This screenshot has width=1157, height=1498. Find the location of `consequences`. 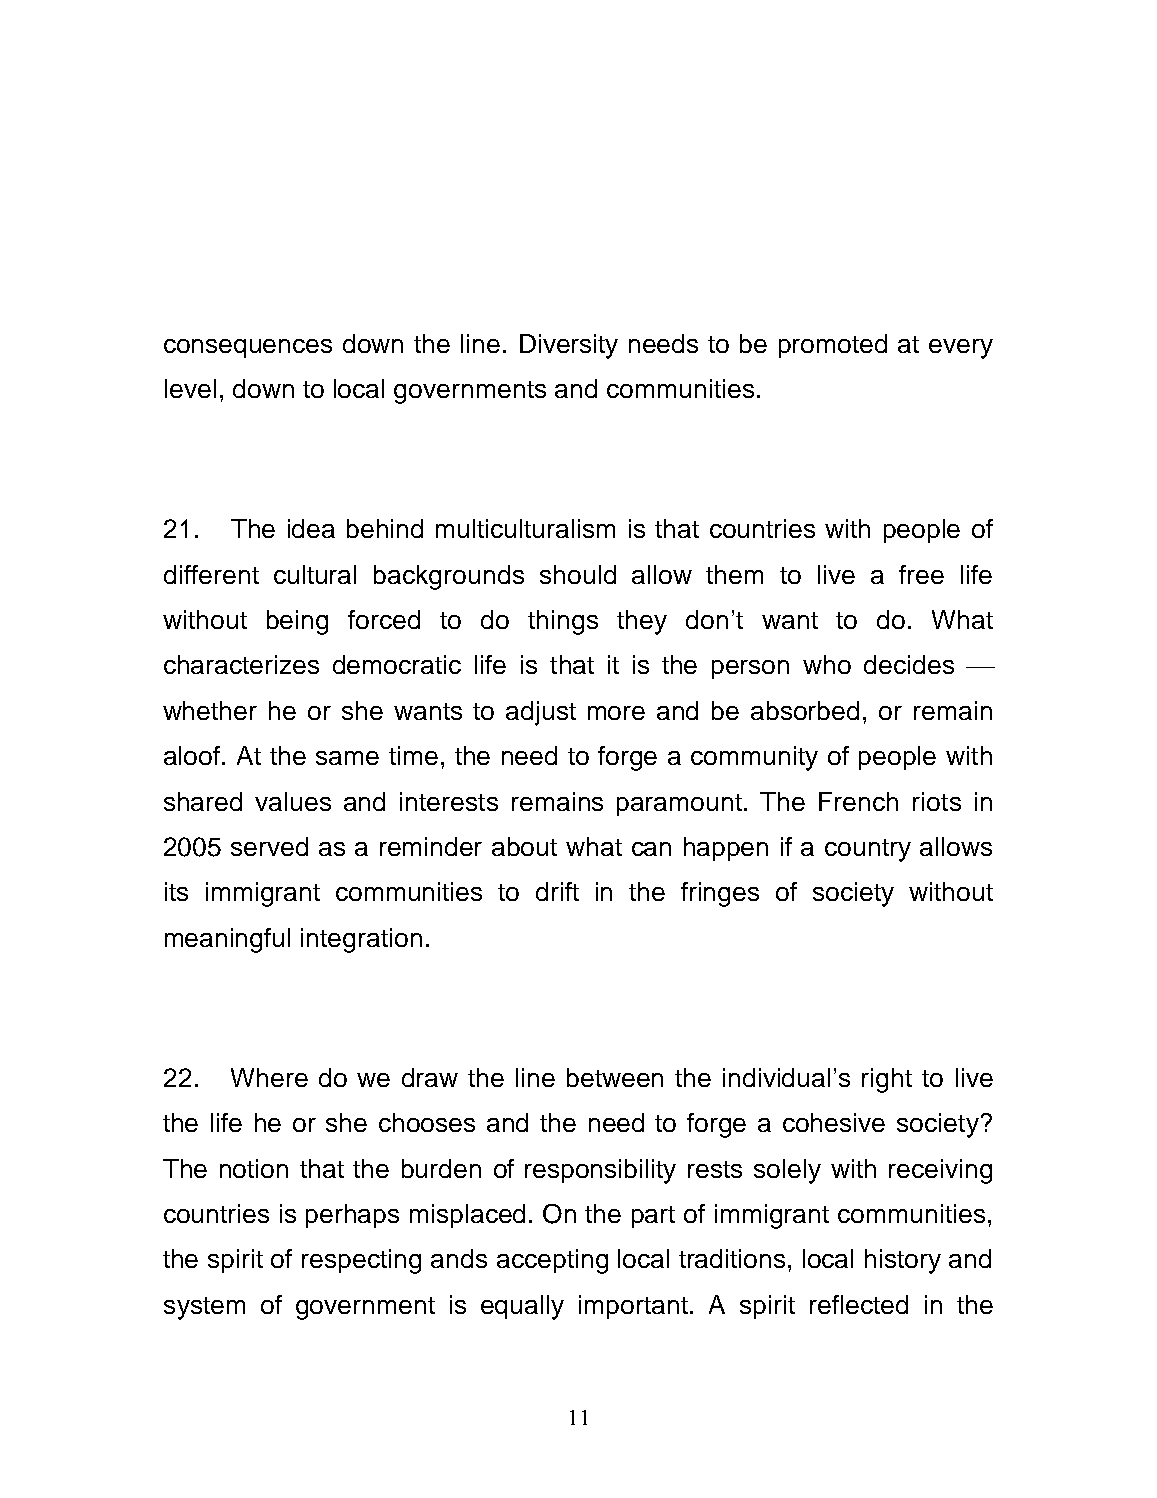

consequences is located at coordinates (248, 348).
